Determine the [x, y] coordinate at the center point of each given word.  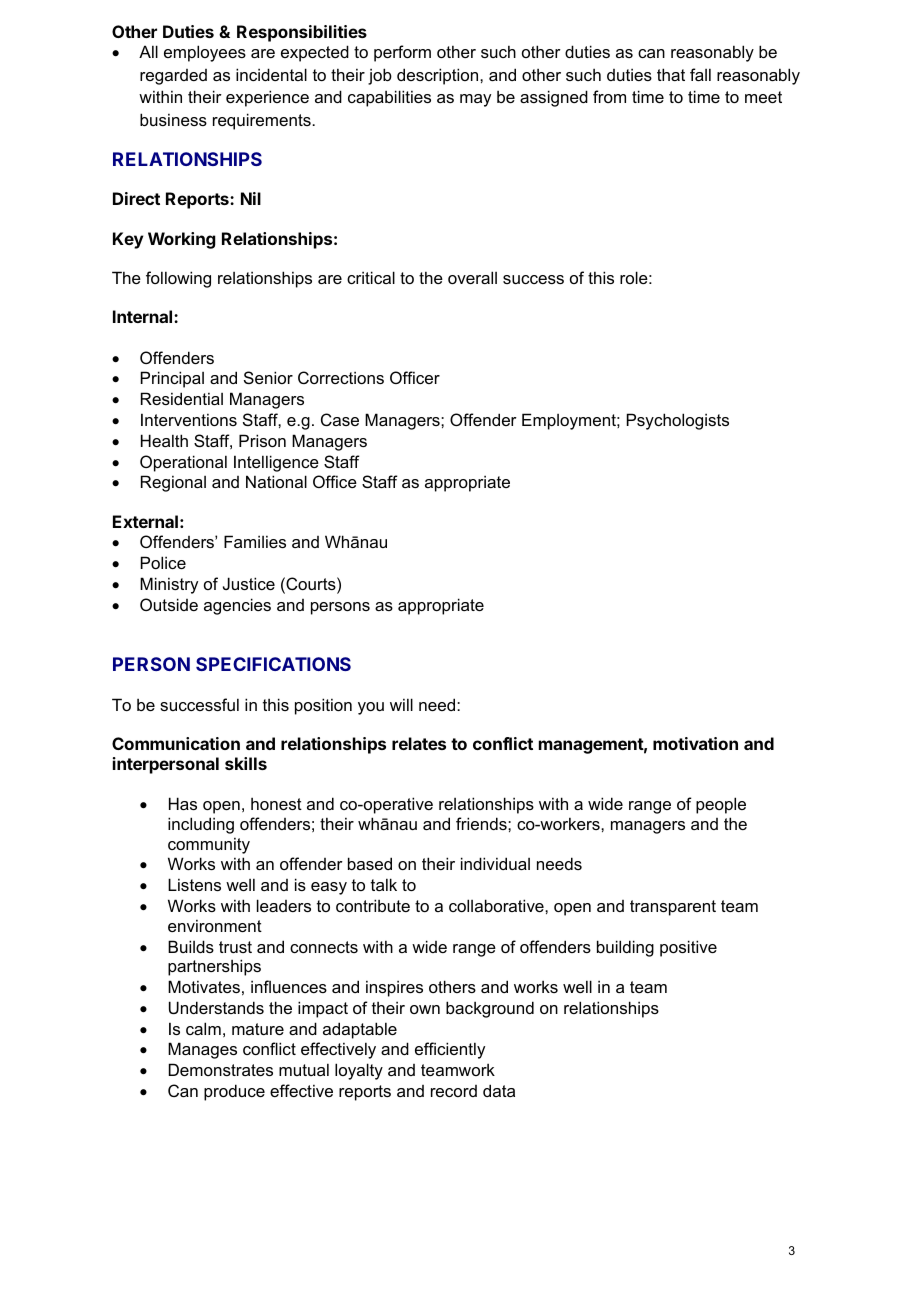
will [401, 704]
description [439, 76]
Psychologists [678, 421]
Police [163, 562]
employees [205, 53]
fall [700, 74]
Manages [202, 1050]
